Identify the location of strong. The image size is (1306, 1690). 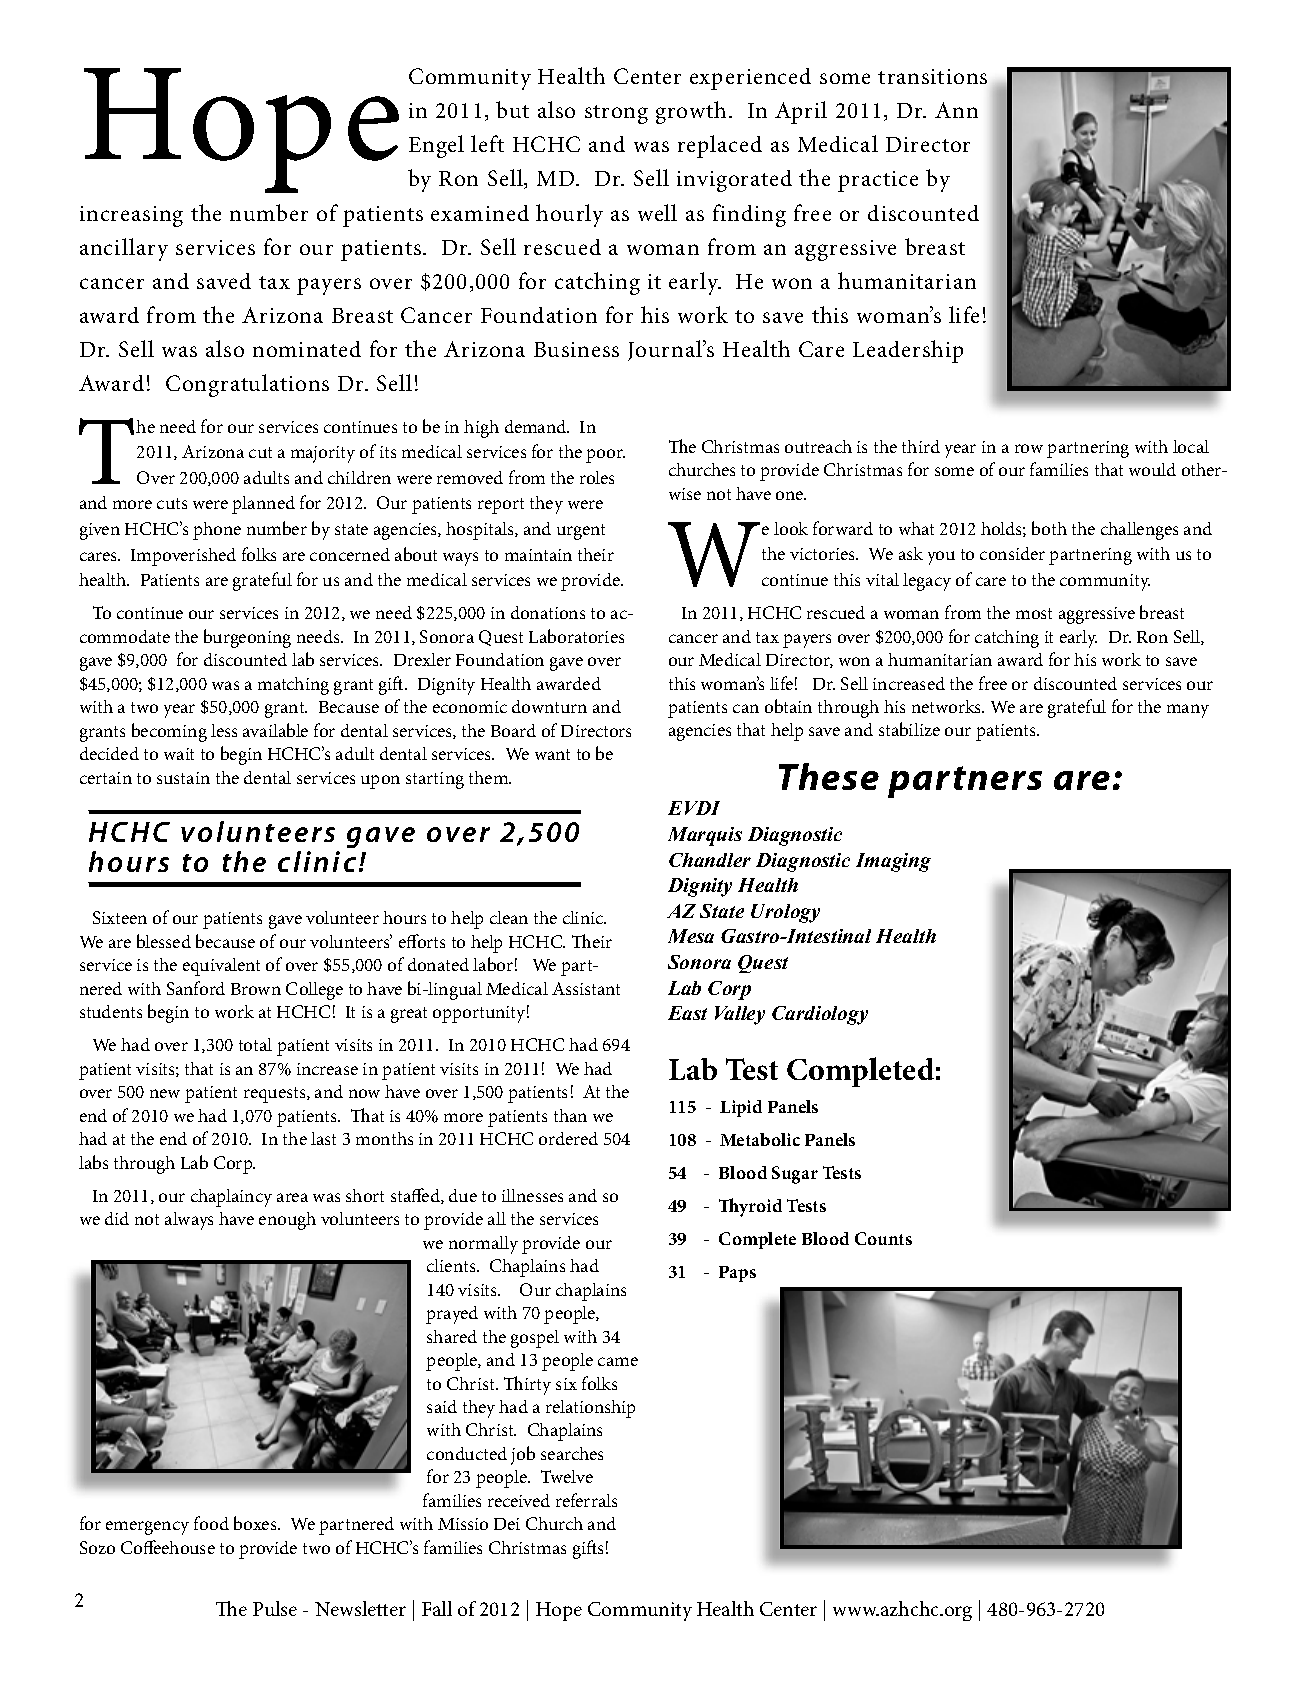
(616, 114).
